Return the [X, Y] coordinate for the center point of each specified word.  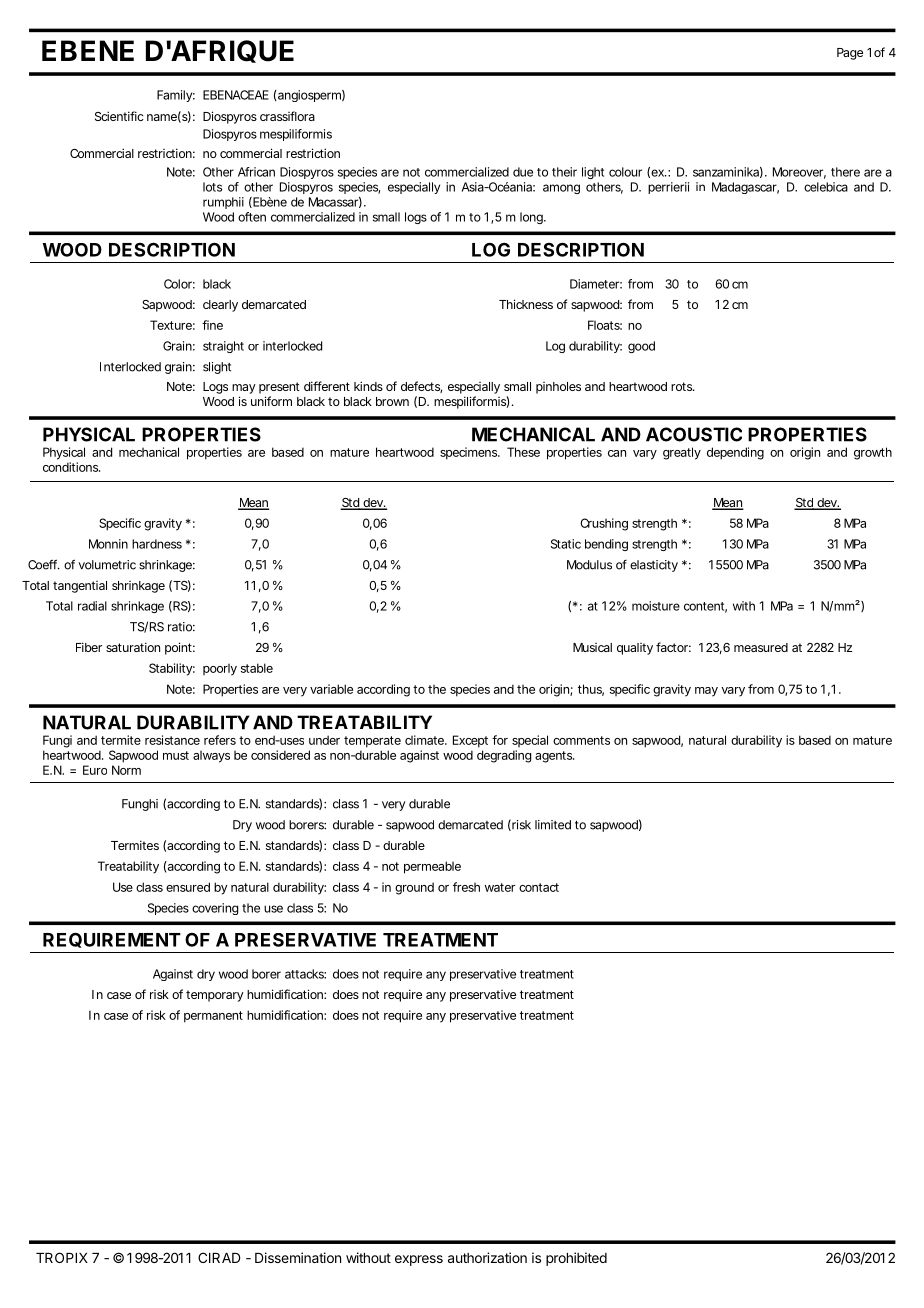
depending [735, 453]
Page [850, 54]
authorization [487, 1257]
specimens [470, 453]
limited [553, 825]
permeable [432, 867]
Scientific [119, 116]
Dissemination [298, 1257]
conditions [71, 467]
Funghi [140, 805]
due [523, 172]
